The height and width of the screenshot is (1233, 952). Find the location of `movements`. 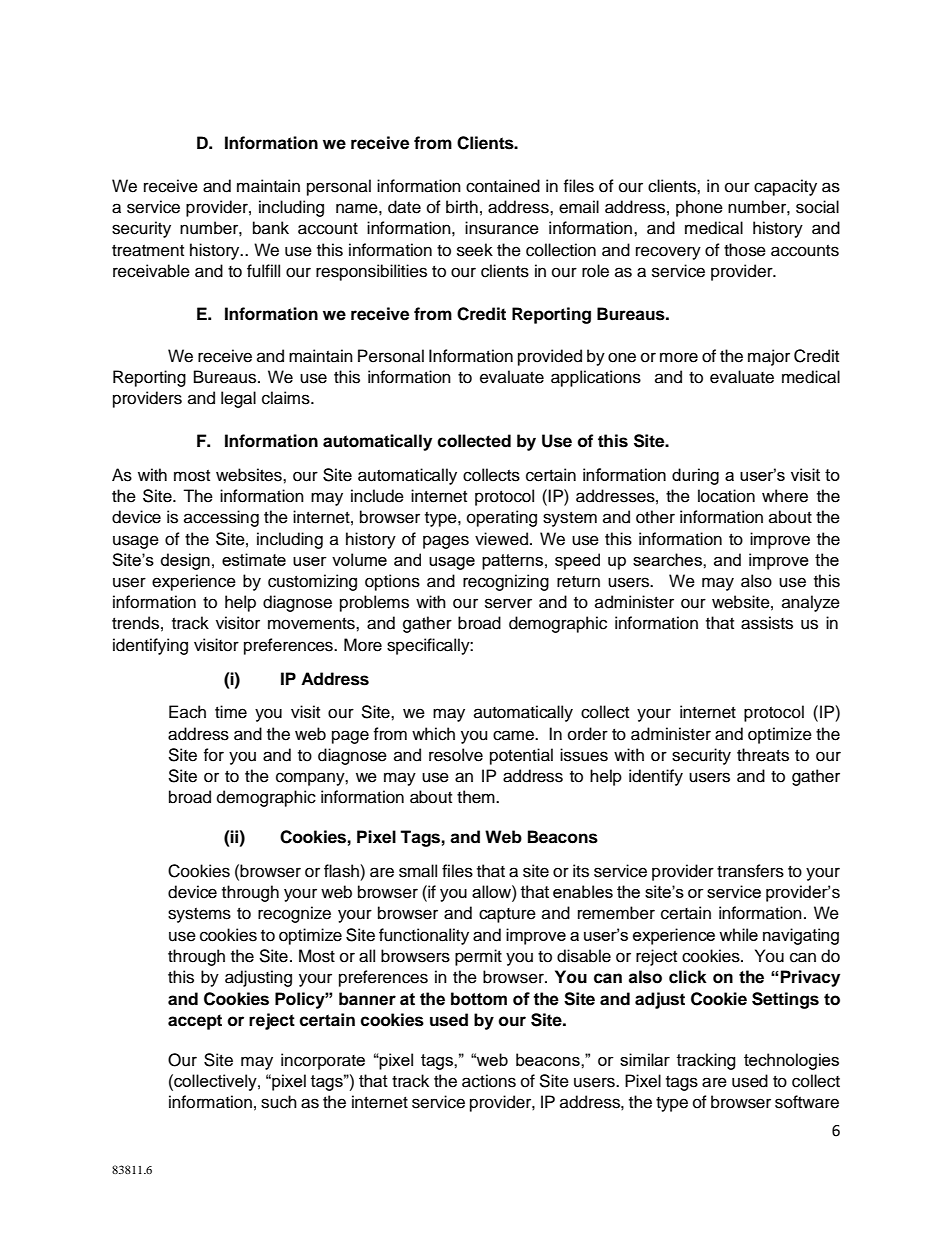

movements is located at coordinates (312, 624).
